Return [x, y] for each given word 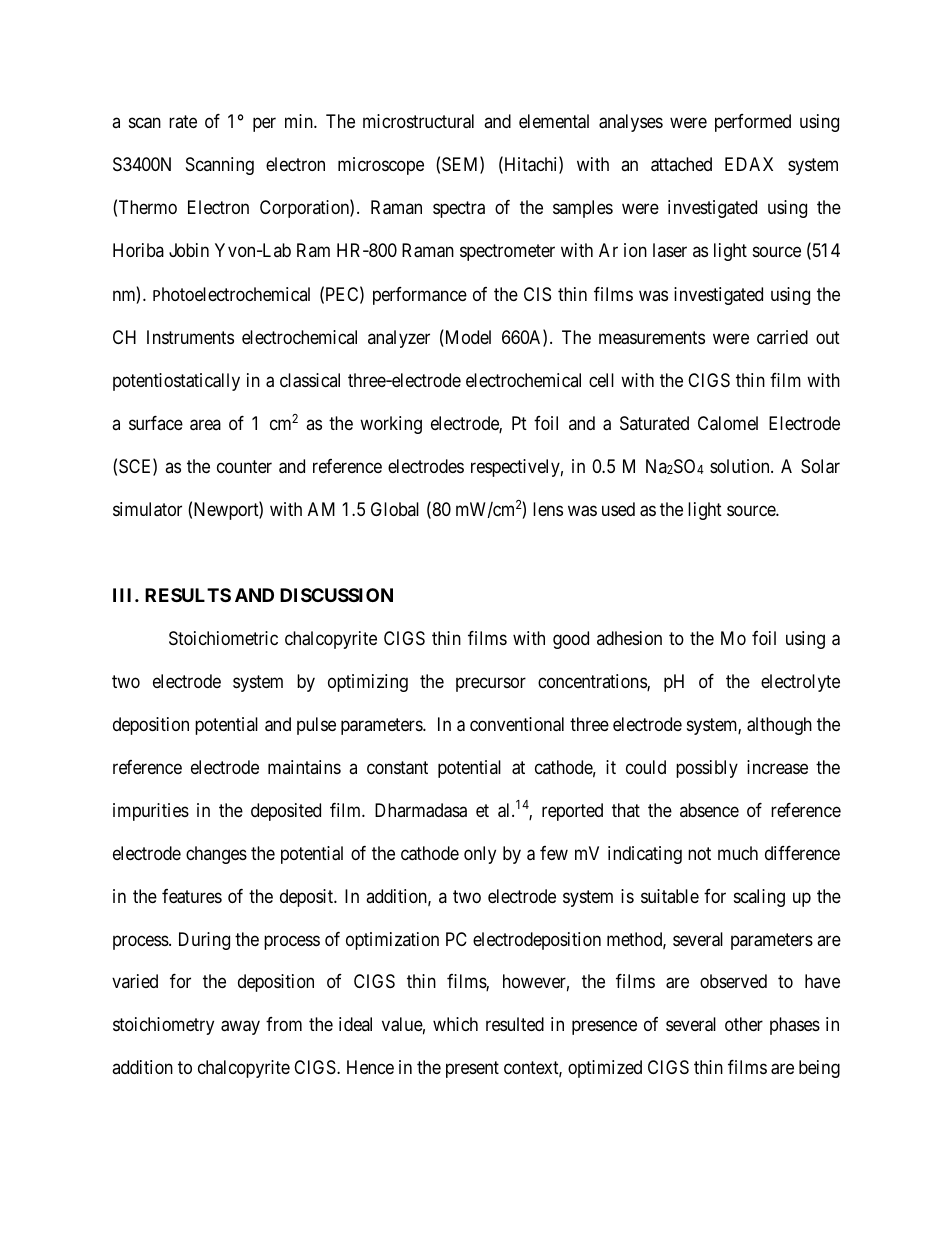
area [205, 425]
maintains [304, 767]
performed [753, 123]
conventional [517, 724]
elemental [554, 121]
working [391, 425]
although [779, 726]
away [240, 1028]
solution [741, 466]
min [300, 121]
